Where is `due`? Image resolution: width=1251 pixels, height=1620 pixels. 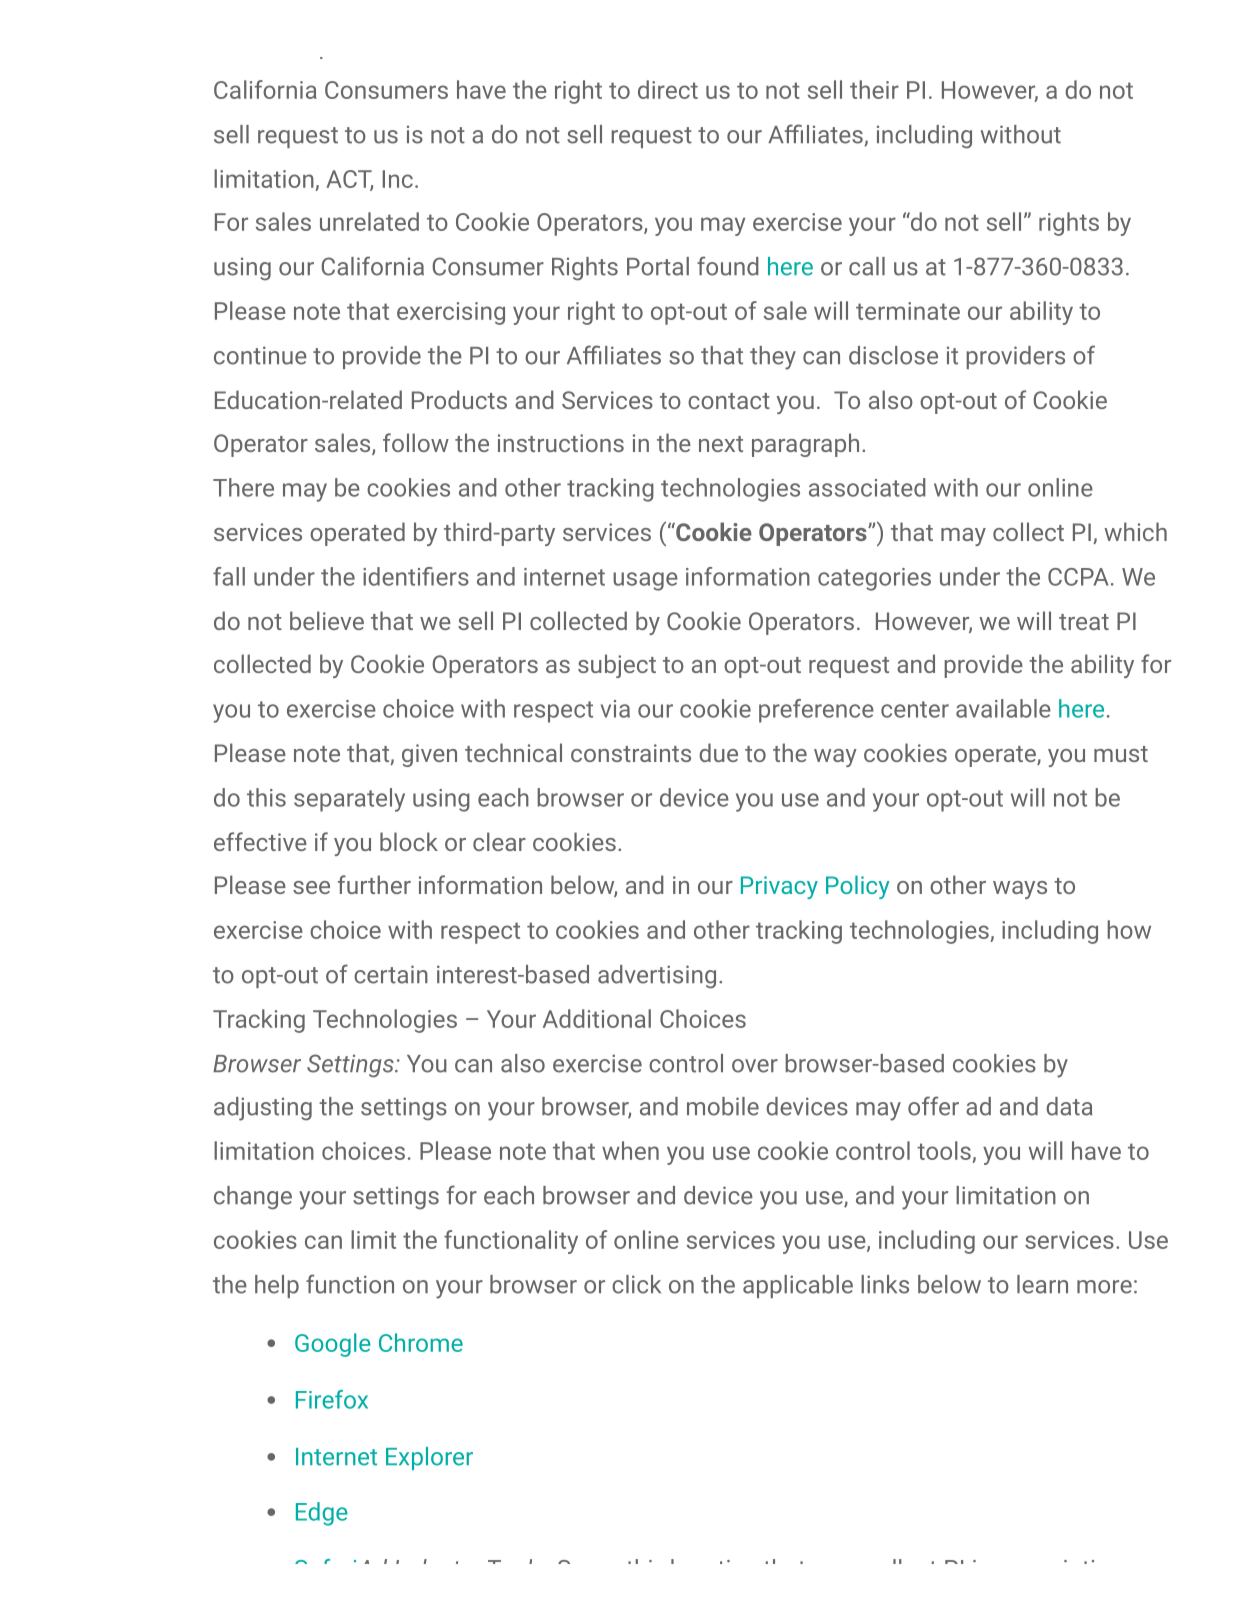 due is located at coordinates (718, 752).
